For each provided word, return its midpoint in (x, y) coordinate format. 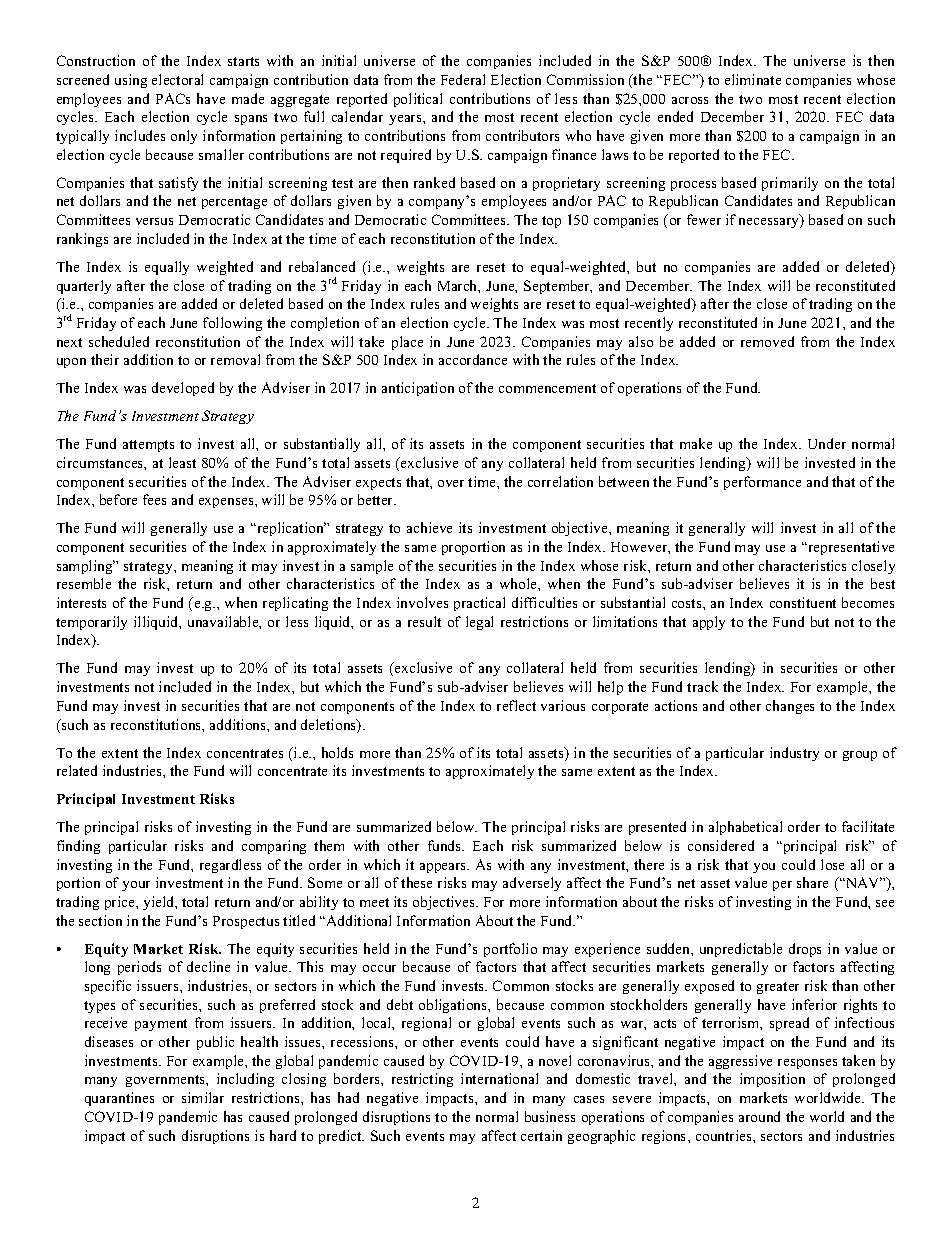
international (499, 1078)
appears (444, 868)
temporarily (91, 623)
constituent (803, 602)
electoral (177, 79)
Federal (463, 79)
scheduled (119, 341)
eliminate (753, 79)
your (136, 886)
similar (203, 1097)
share (812, 882)
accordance (473, 359)
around (759, 1116)
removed (767, 341)
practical (479, 604)
